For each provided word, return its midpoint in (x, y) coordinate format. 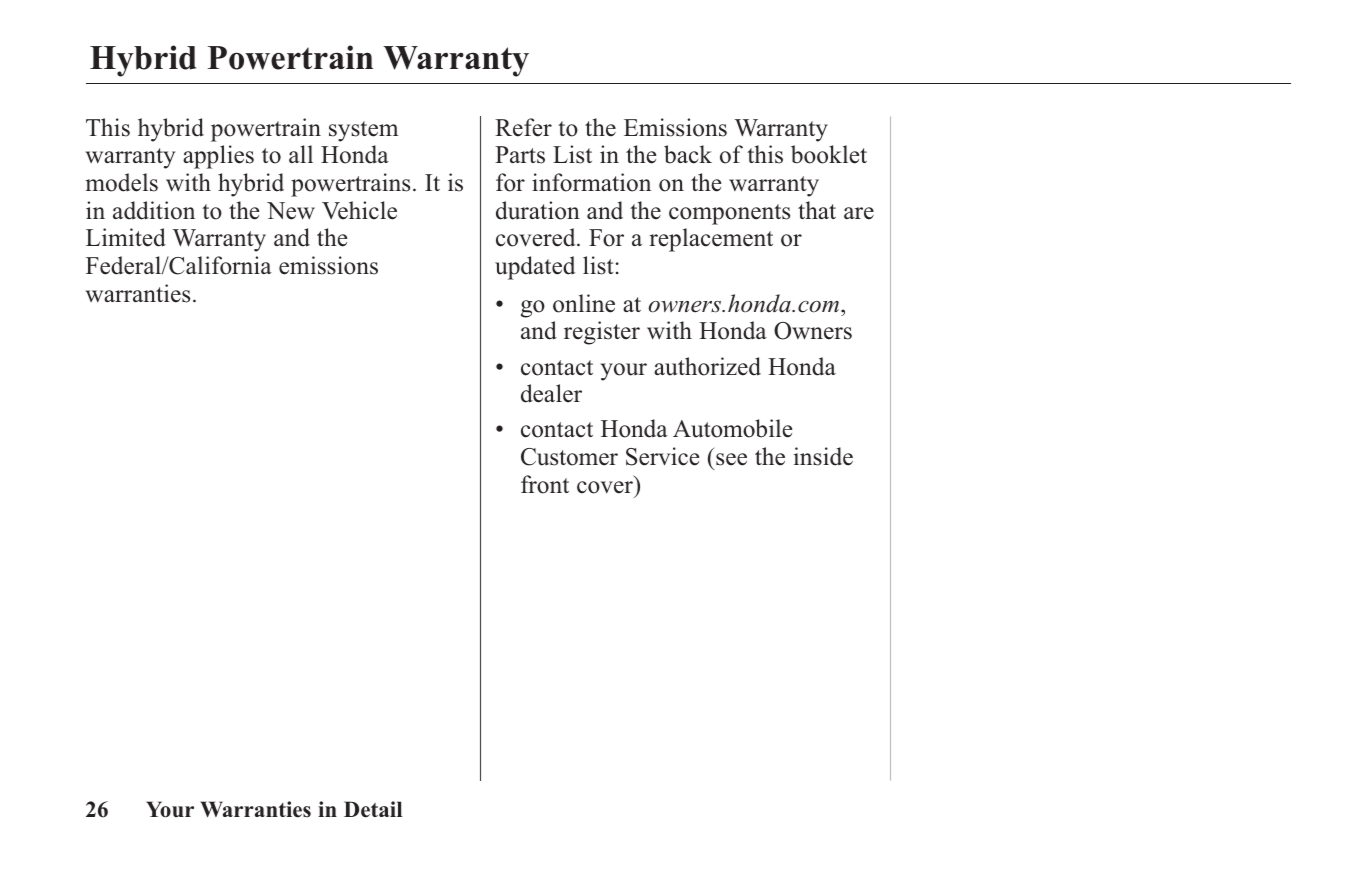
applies (218, 157)
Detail (373, 809)
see (731, 459)
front (545, 484)
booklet (829, 154)
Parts (520, 155)
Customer (569, 457)
